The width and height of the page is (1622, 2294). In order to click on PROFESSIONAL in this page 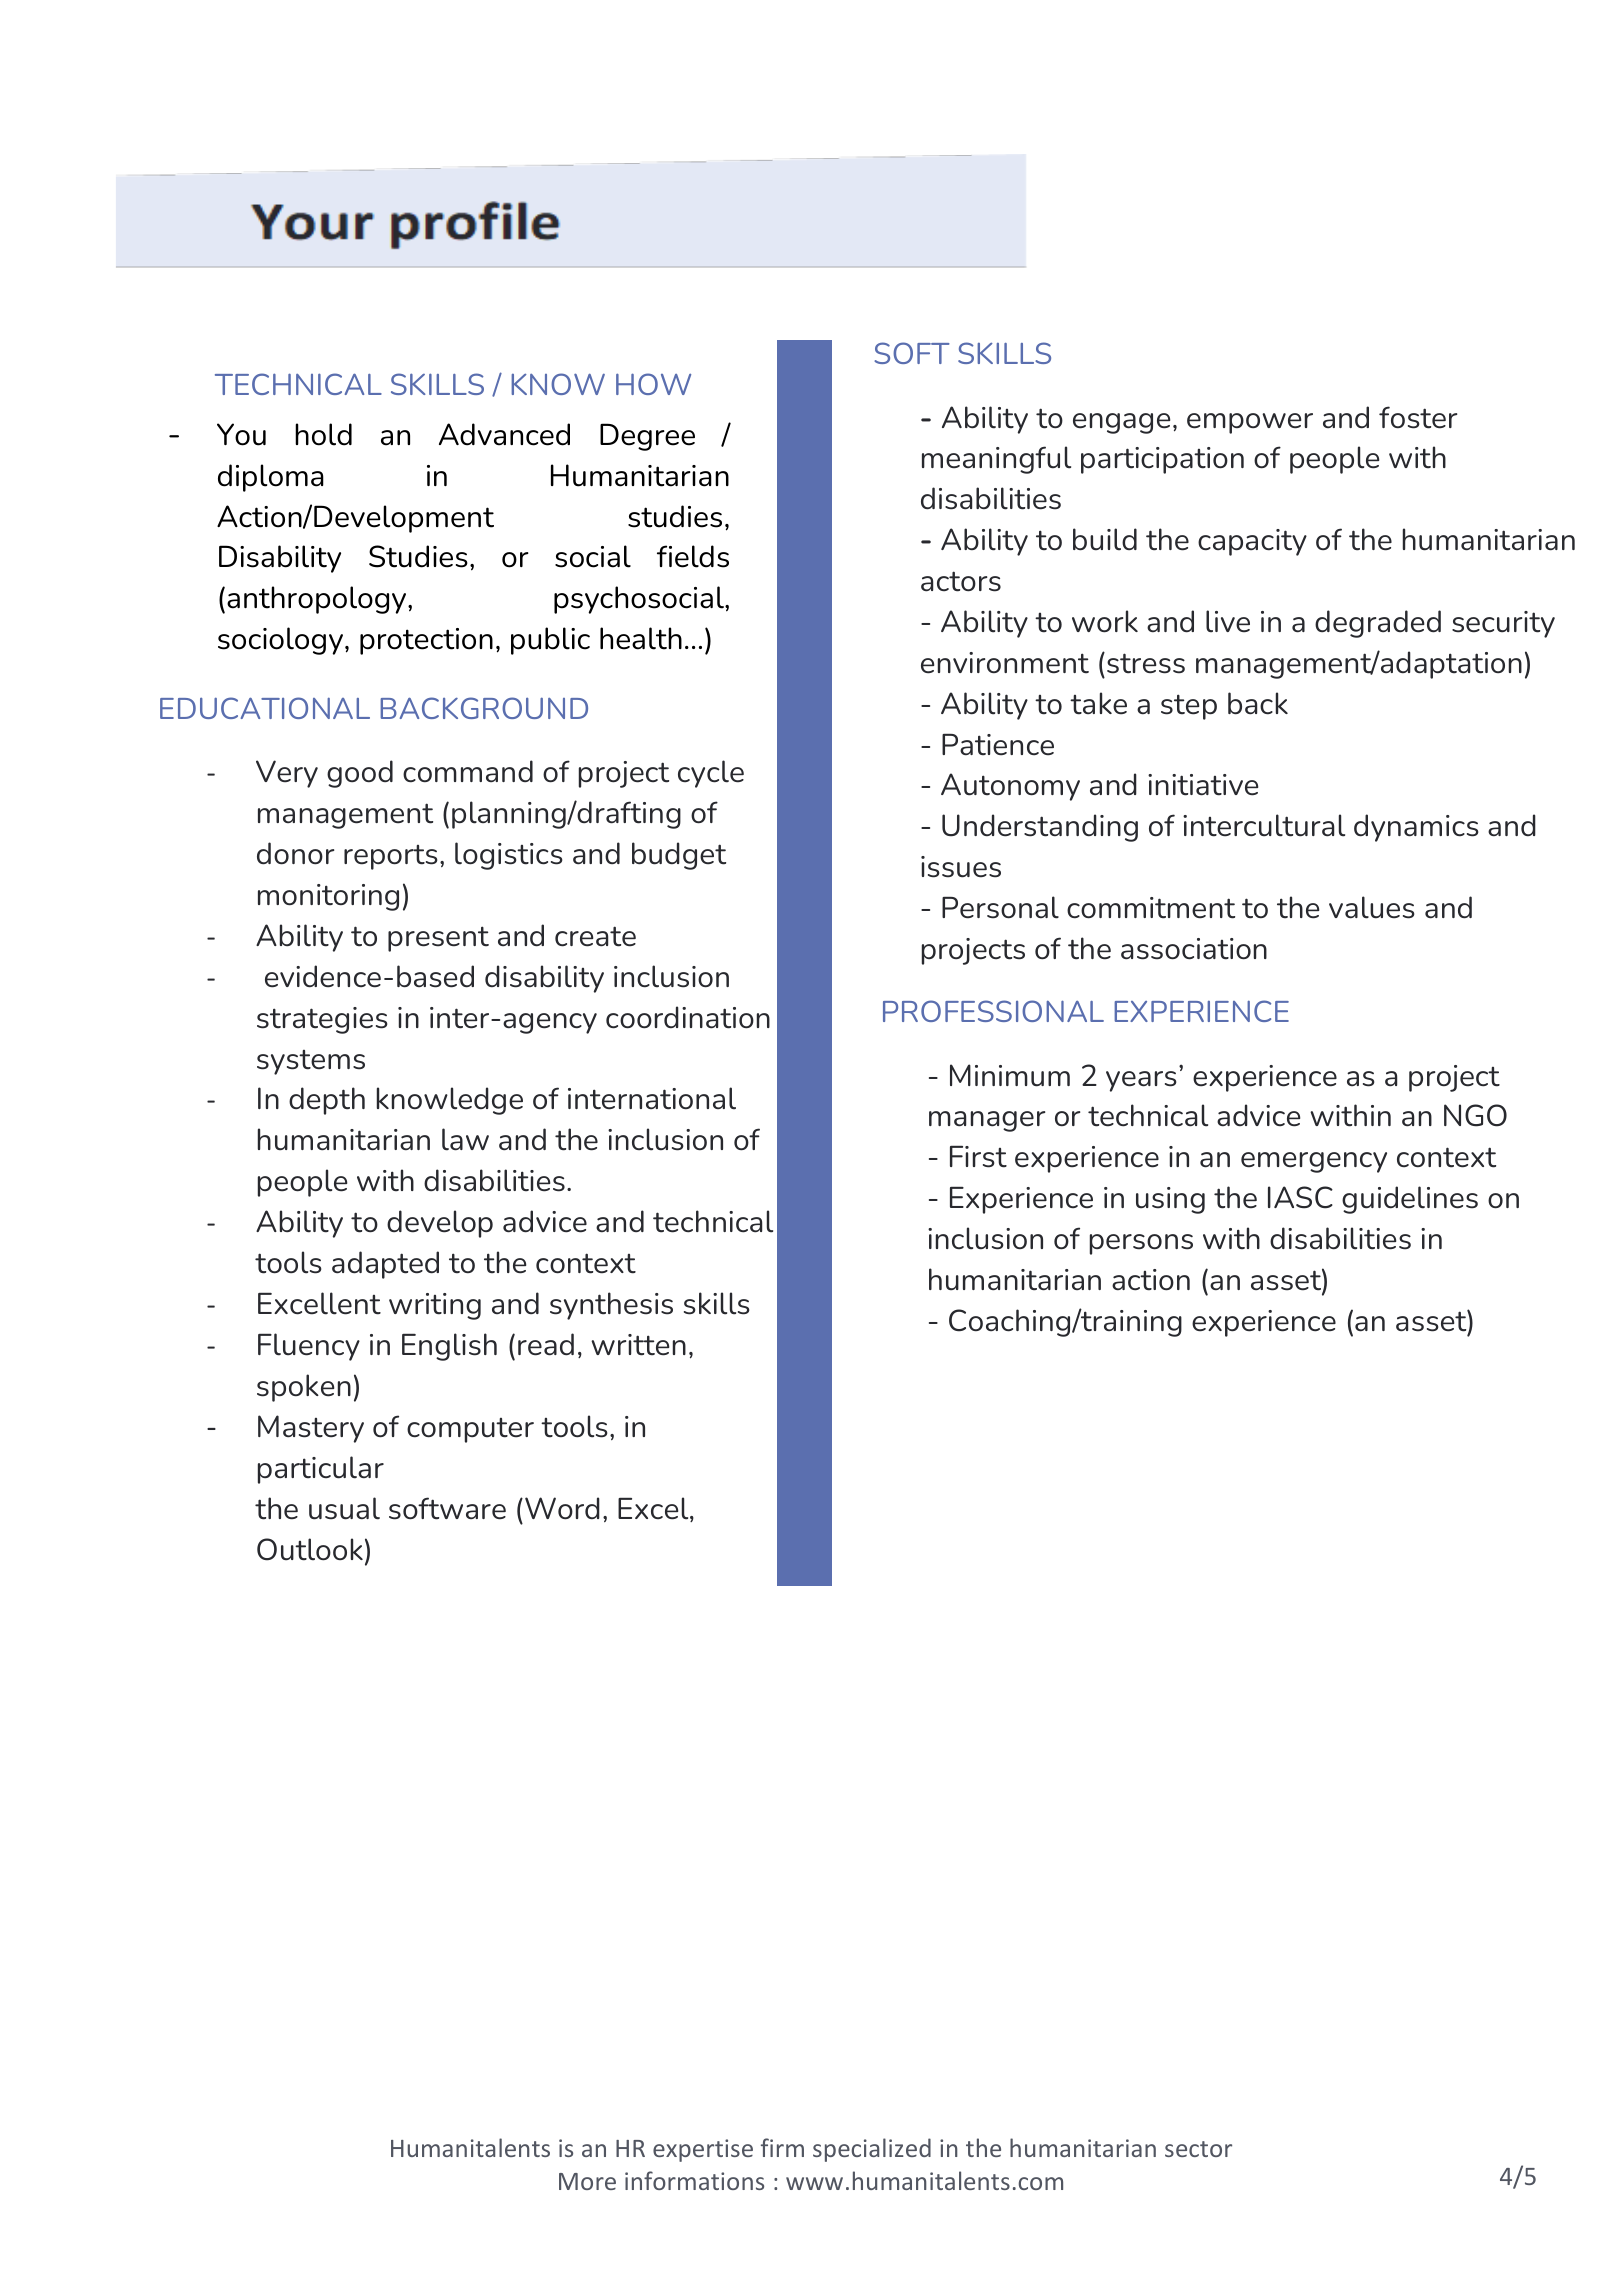, I will do `click(993, 1011)`.
